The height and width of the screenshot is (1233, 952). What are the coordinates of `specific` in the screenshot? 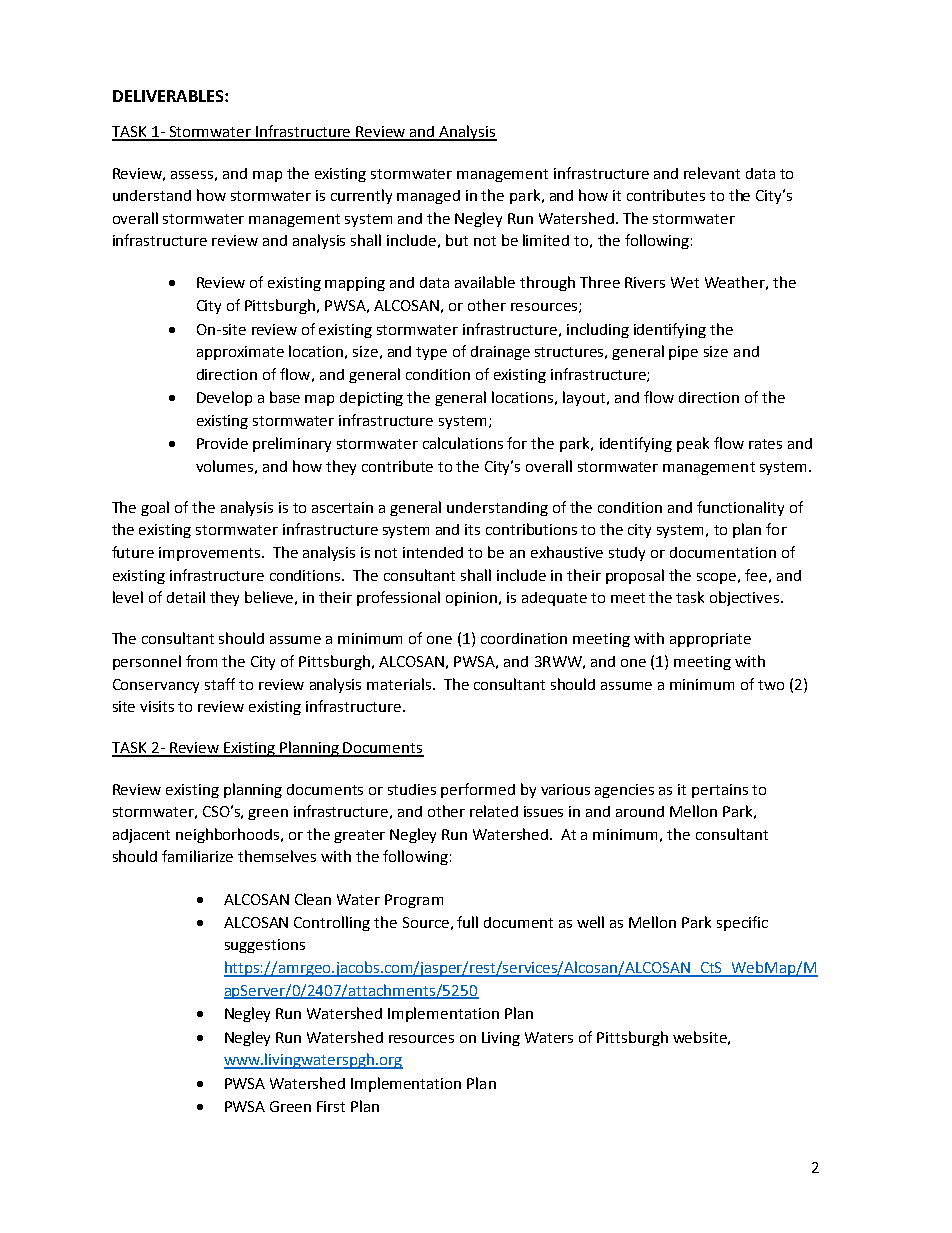 It's located at (742, 923).
